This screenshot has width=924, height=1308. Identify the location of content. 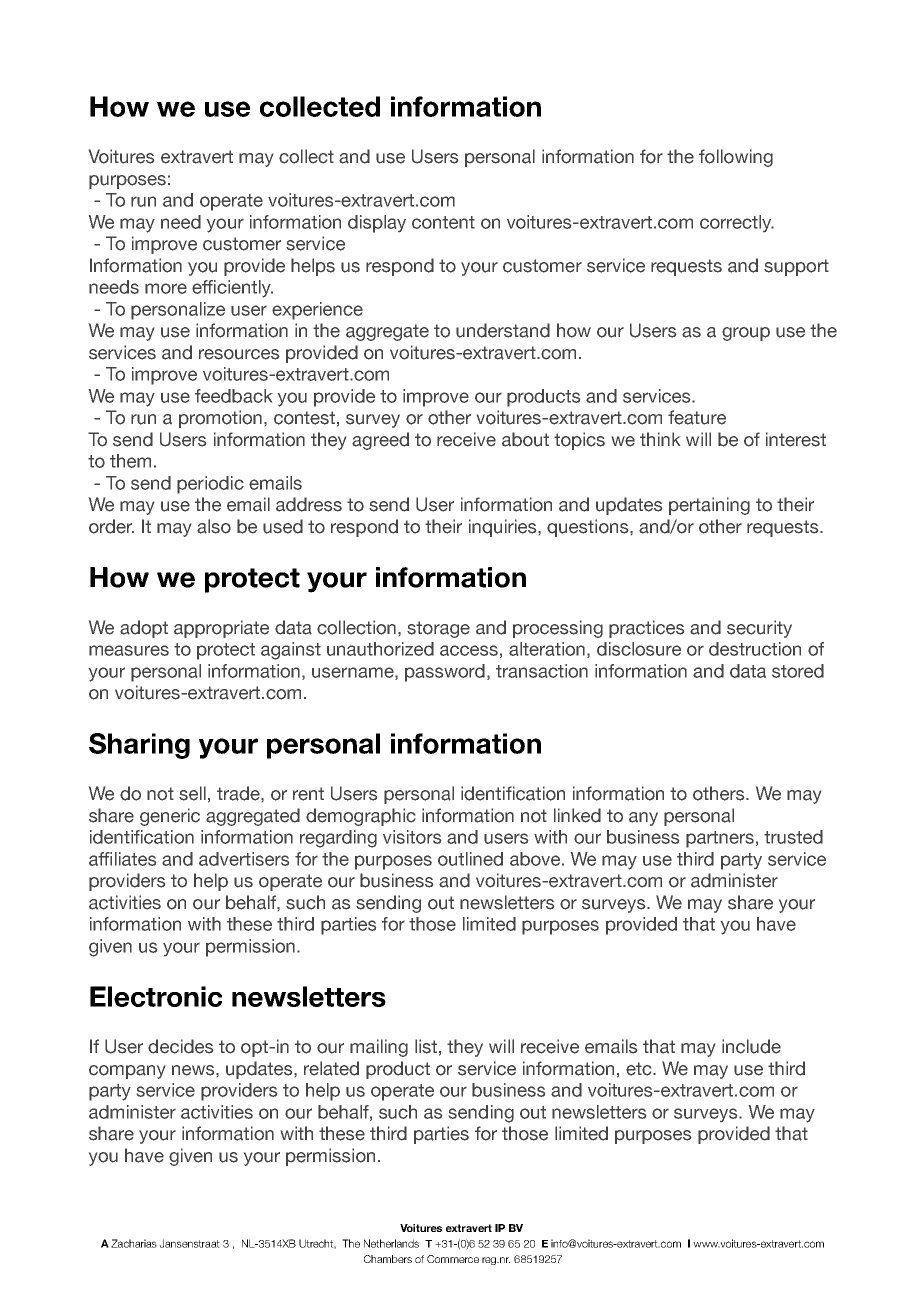
(443, 222).
